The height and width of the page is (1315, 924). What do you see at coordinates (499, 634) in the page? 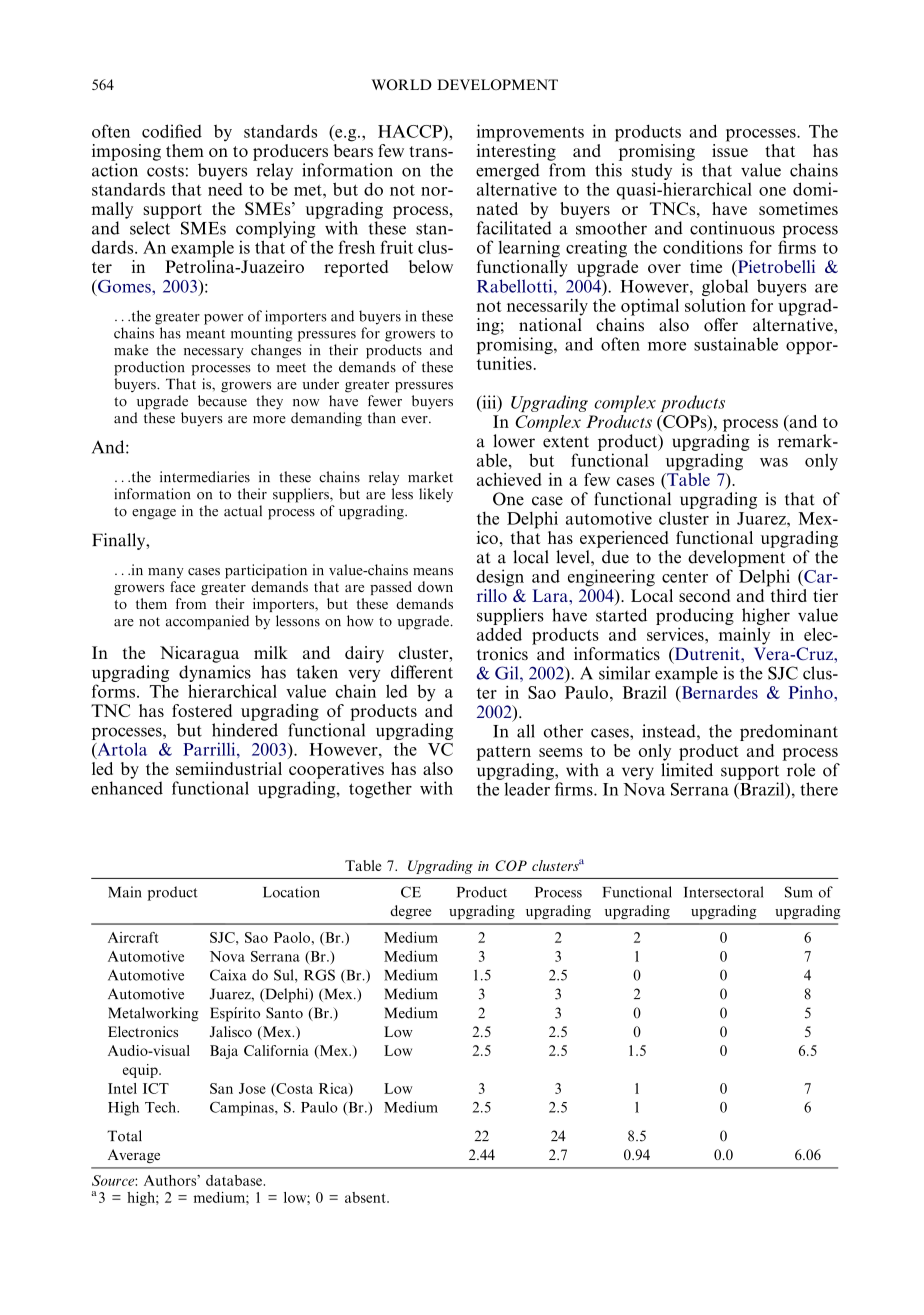
I see `added` at bounding box center [499, 634].
